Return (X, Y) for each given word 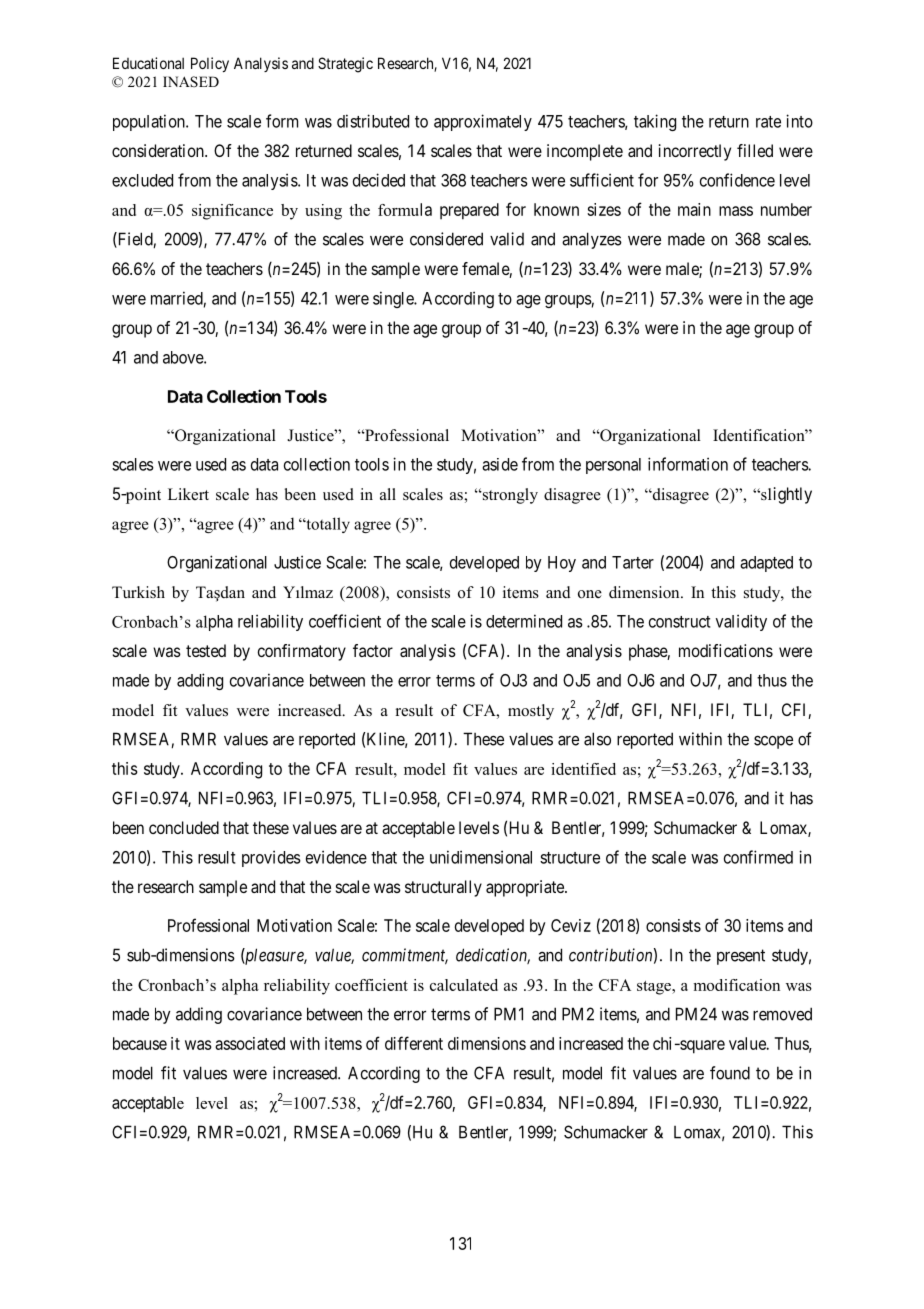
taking (655, 122)
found (730, 1073)
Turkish (138, 592)
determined (524, 621)
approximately (483, 122)
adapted (766, 564)
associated (250, 1043)
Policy (210, 64)
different (414, 1043)
